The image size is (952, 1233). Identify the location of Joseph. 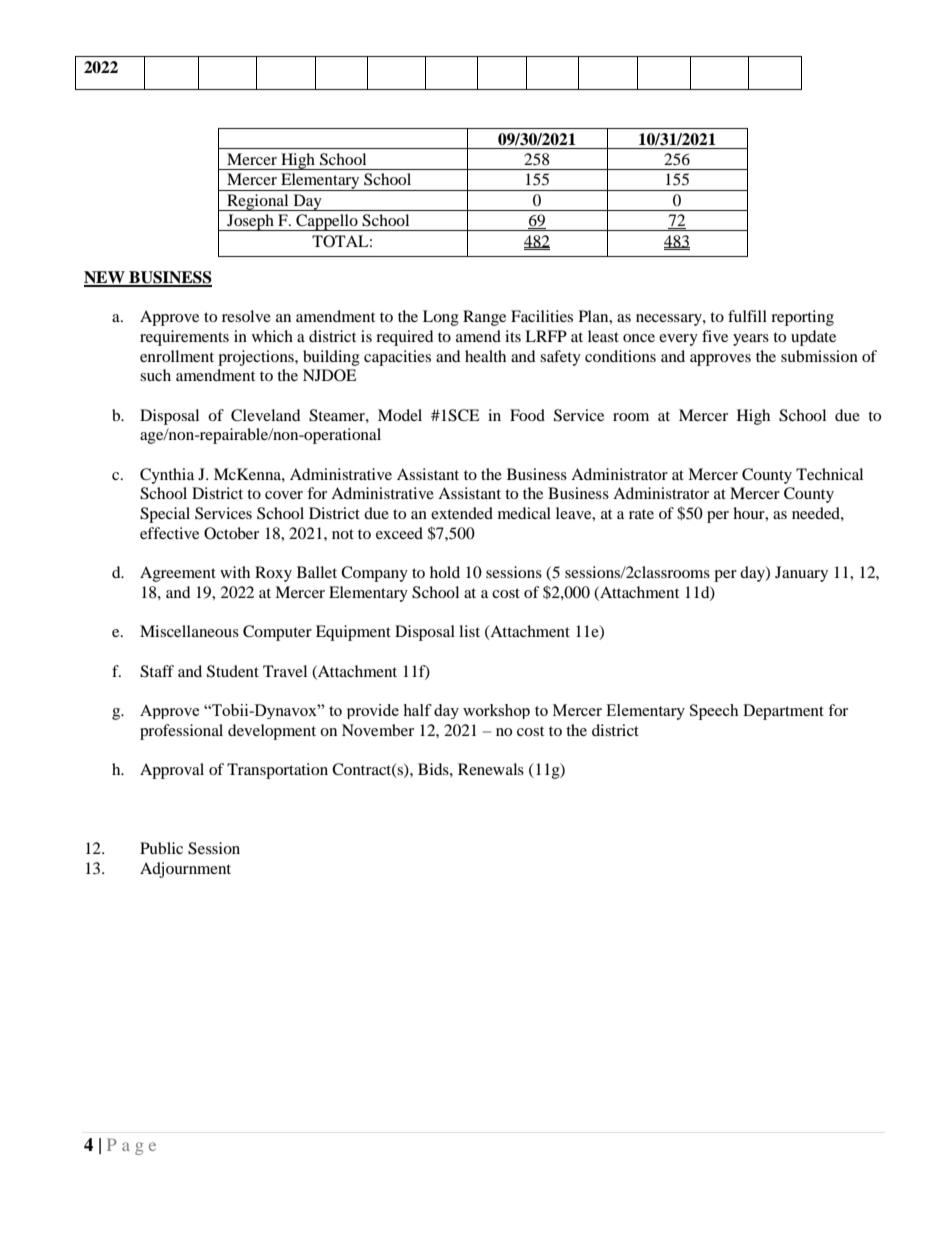
(250, 222).
